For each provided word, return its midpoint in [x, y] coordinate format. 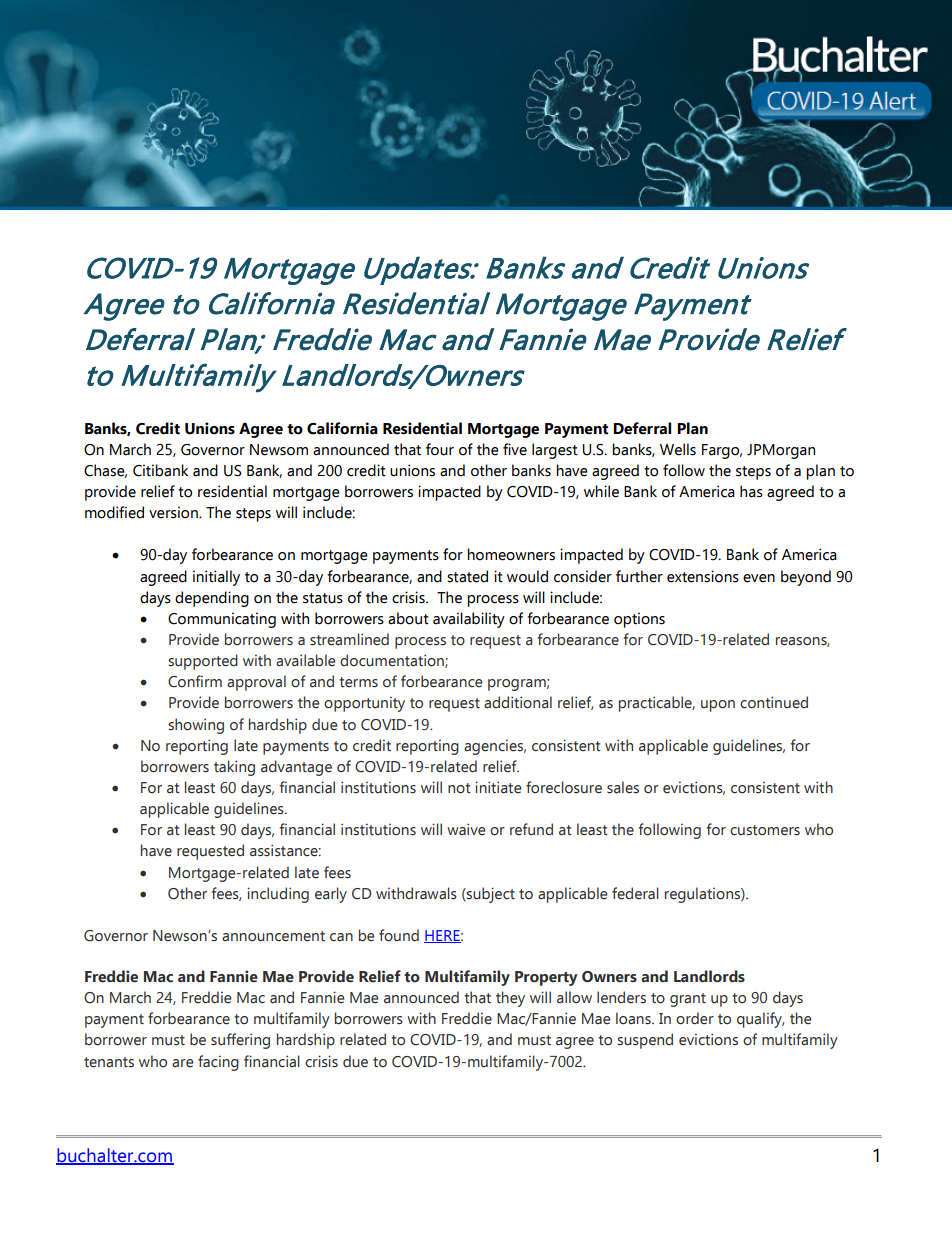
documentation [393, 661]
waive [466, 829]
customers [765, 830]
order [695, 1018]
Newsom [279, 450]
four [440, 449]
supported [203, 662]
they [510, 999]
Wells [678, 449]
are [182, 1063]
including [278, 895]
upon [718, 706]
